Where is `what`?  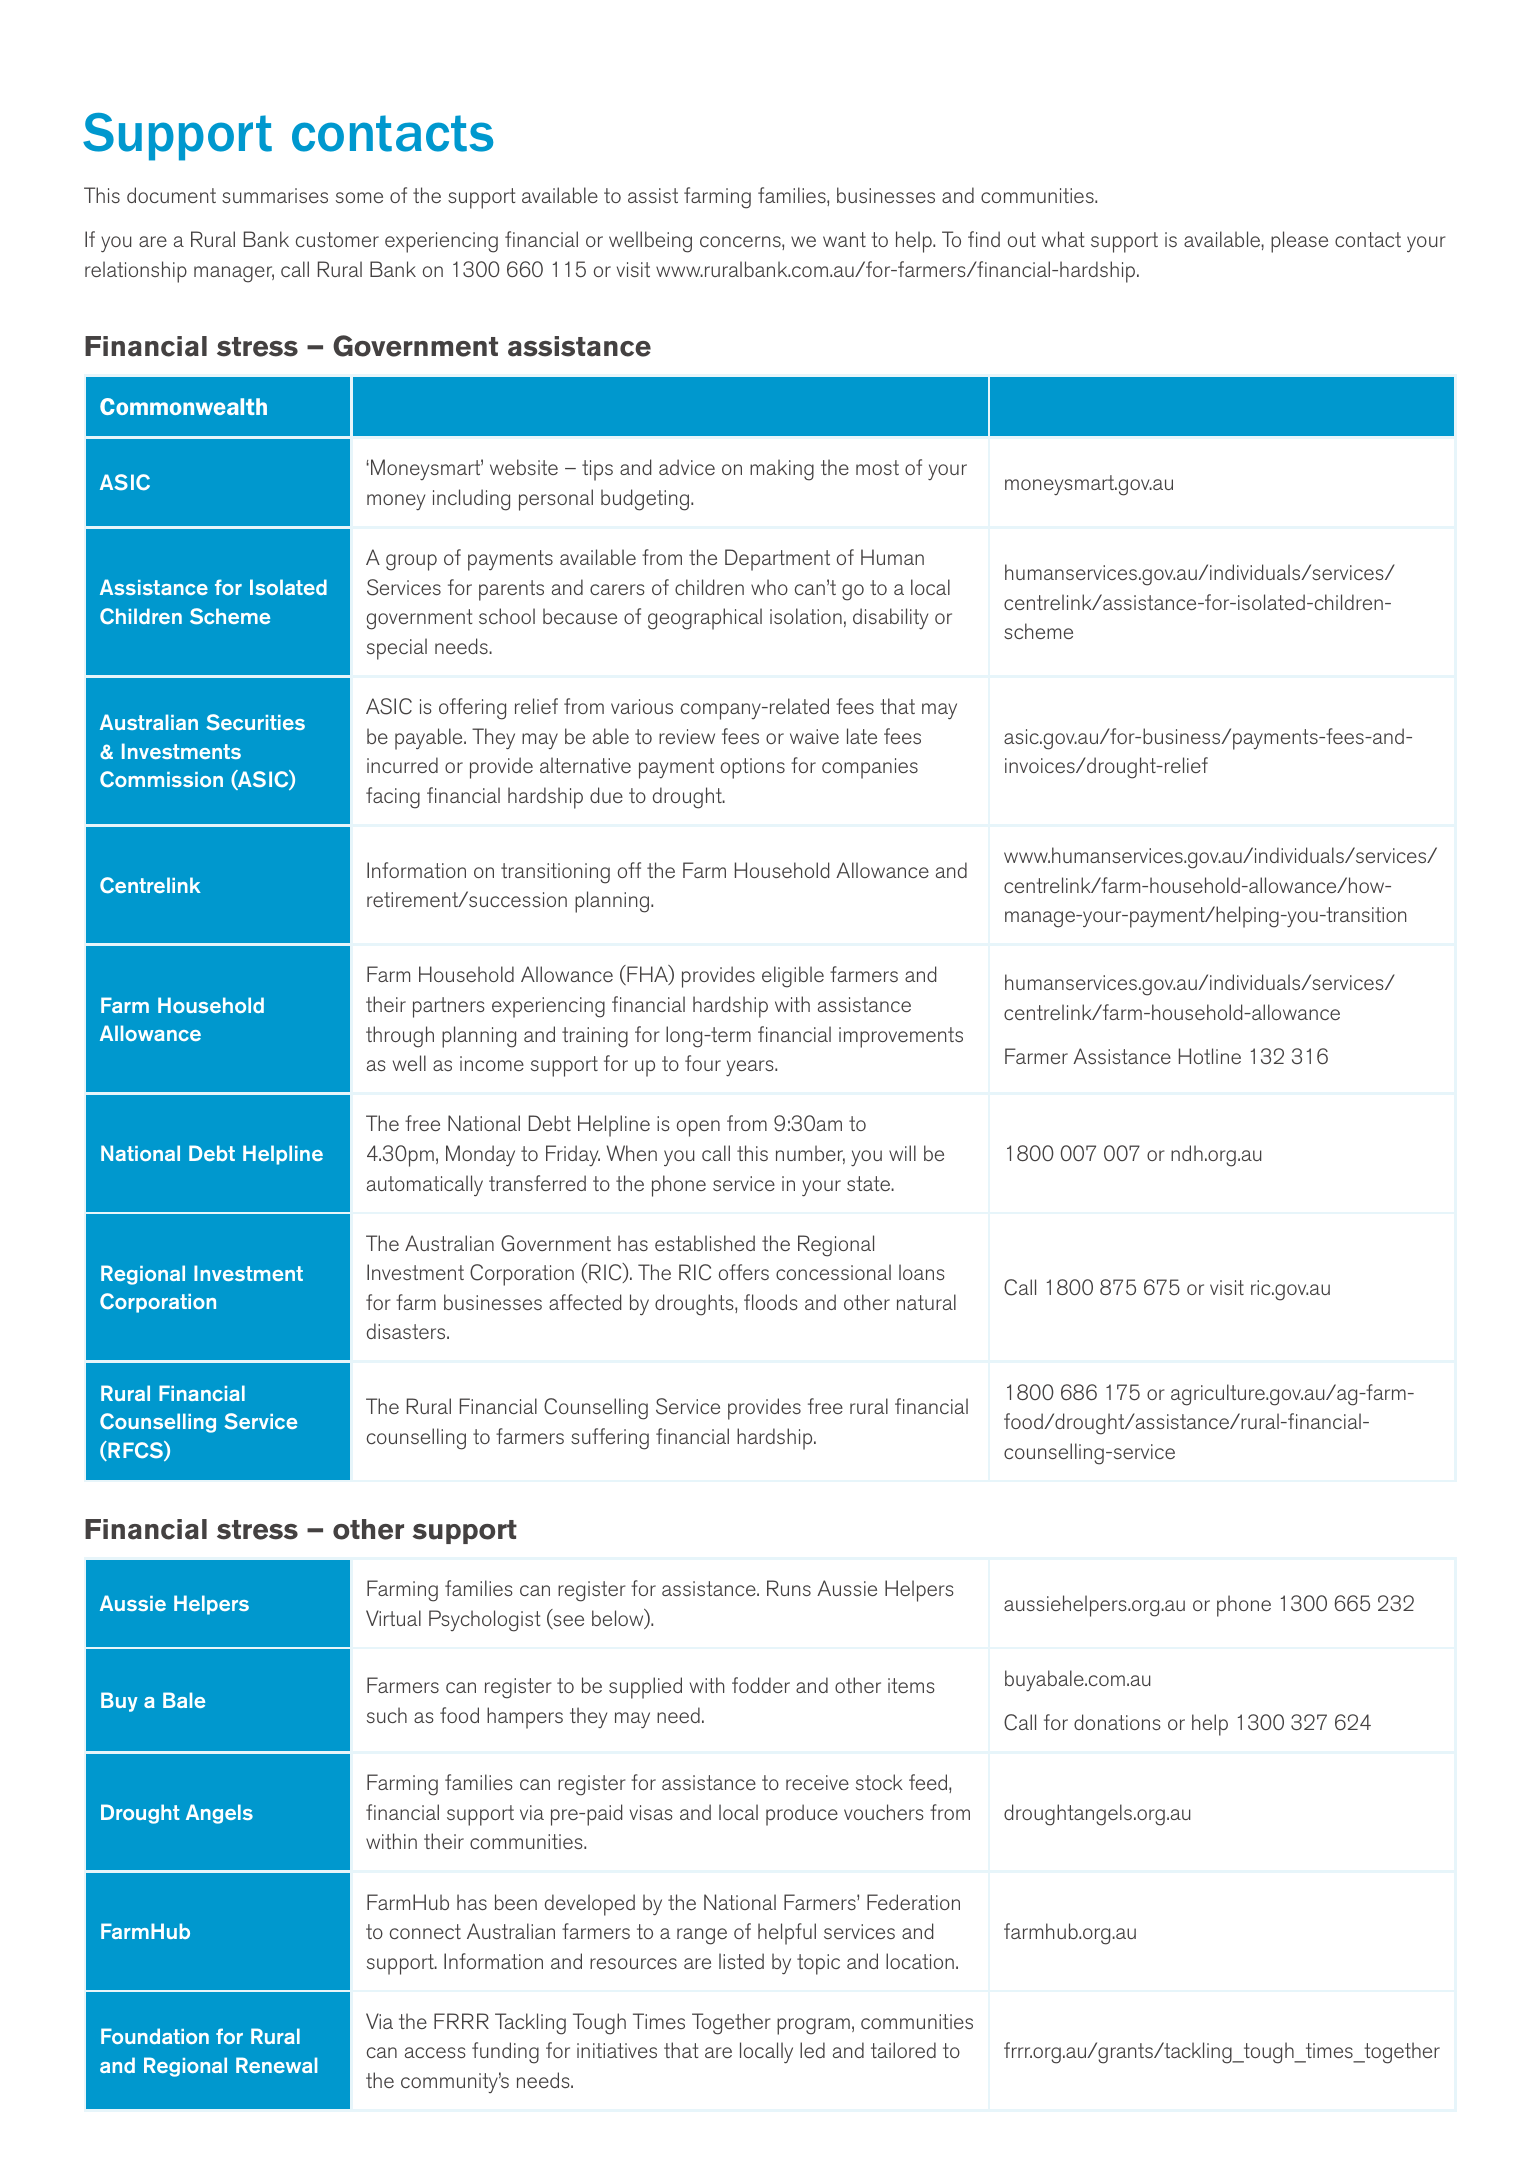
what is located at coordinates (1063, 239).
